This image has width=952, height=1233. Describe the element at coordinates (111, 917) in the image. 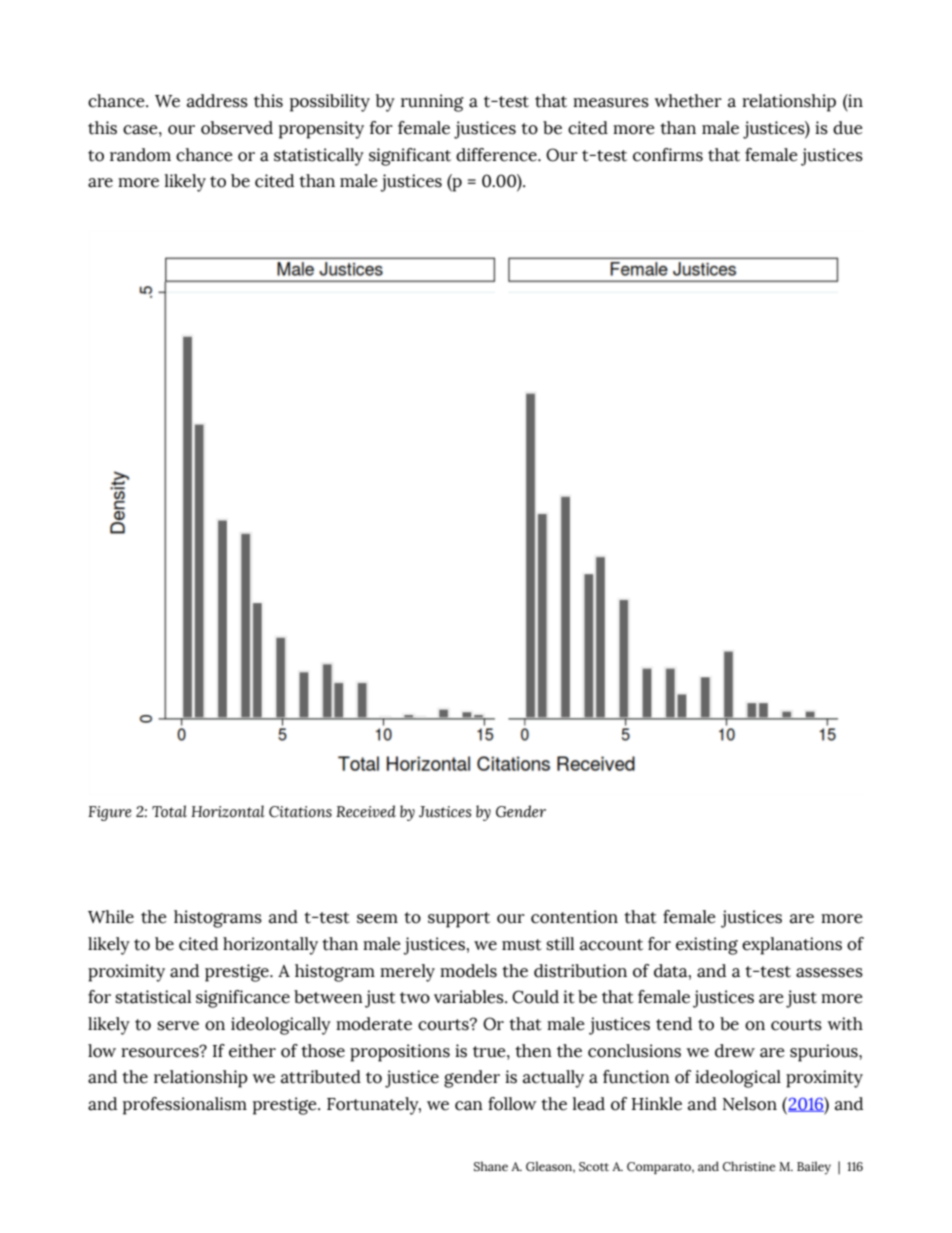

I see `While` at that location.
